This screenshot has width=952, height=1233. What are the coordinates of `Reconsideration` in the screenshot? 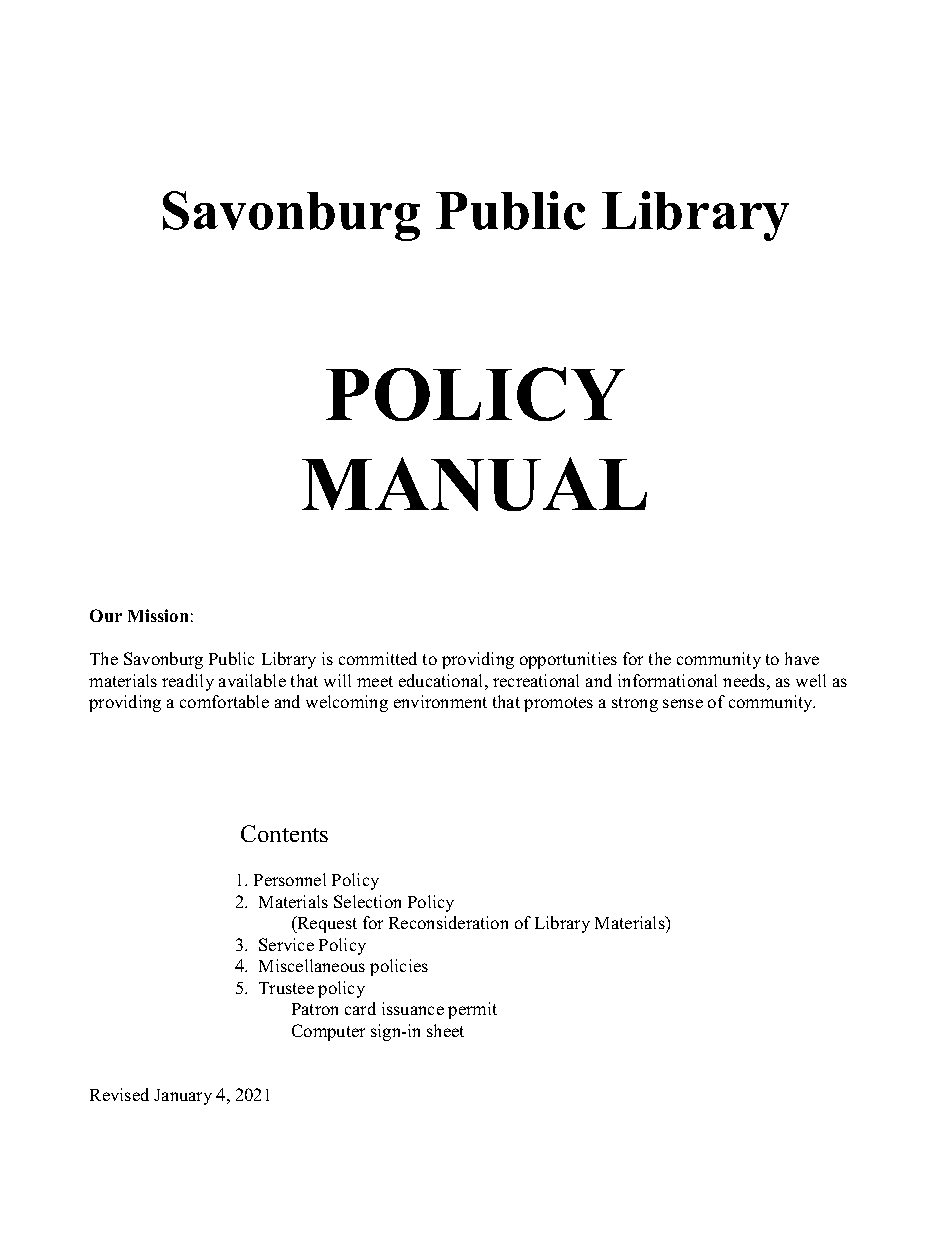 It's located at (448, 922).
